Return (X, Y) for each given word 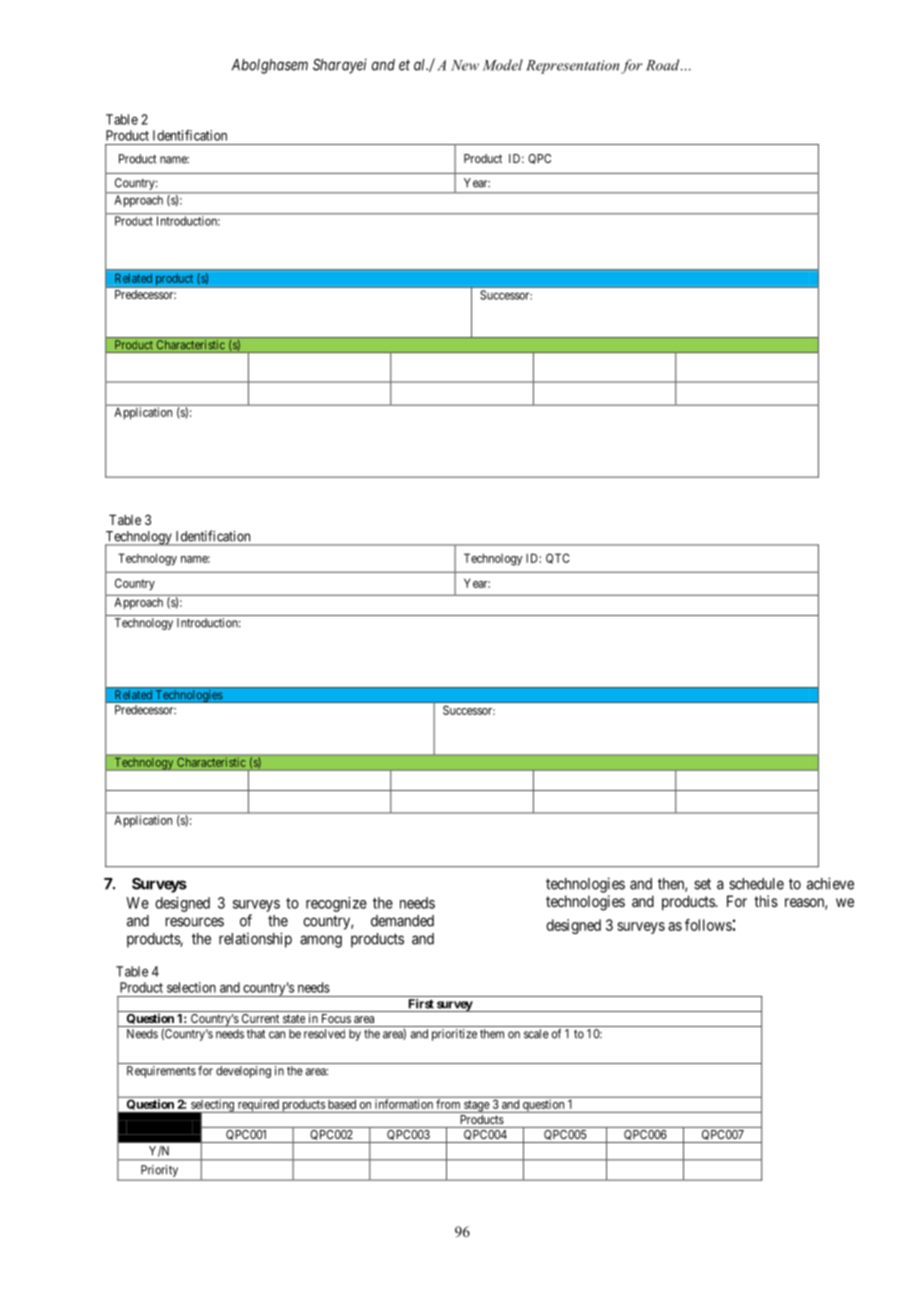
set (702, 884)
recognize (336, 904)
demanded (402, 921)
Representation (572, 67)
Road (664, 65)
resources (195, 922)
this (766, 901)
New (465, 65)
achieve (830, 883)
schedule (756, 884)
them (492, 1034)
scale (536, 1034)
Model (503, 65)
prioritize (454, 1035)
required (258, 1106)
